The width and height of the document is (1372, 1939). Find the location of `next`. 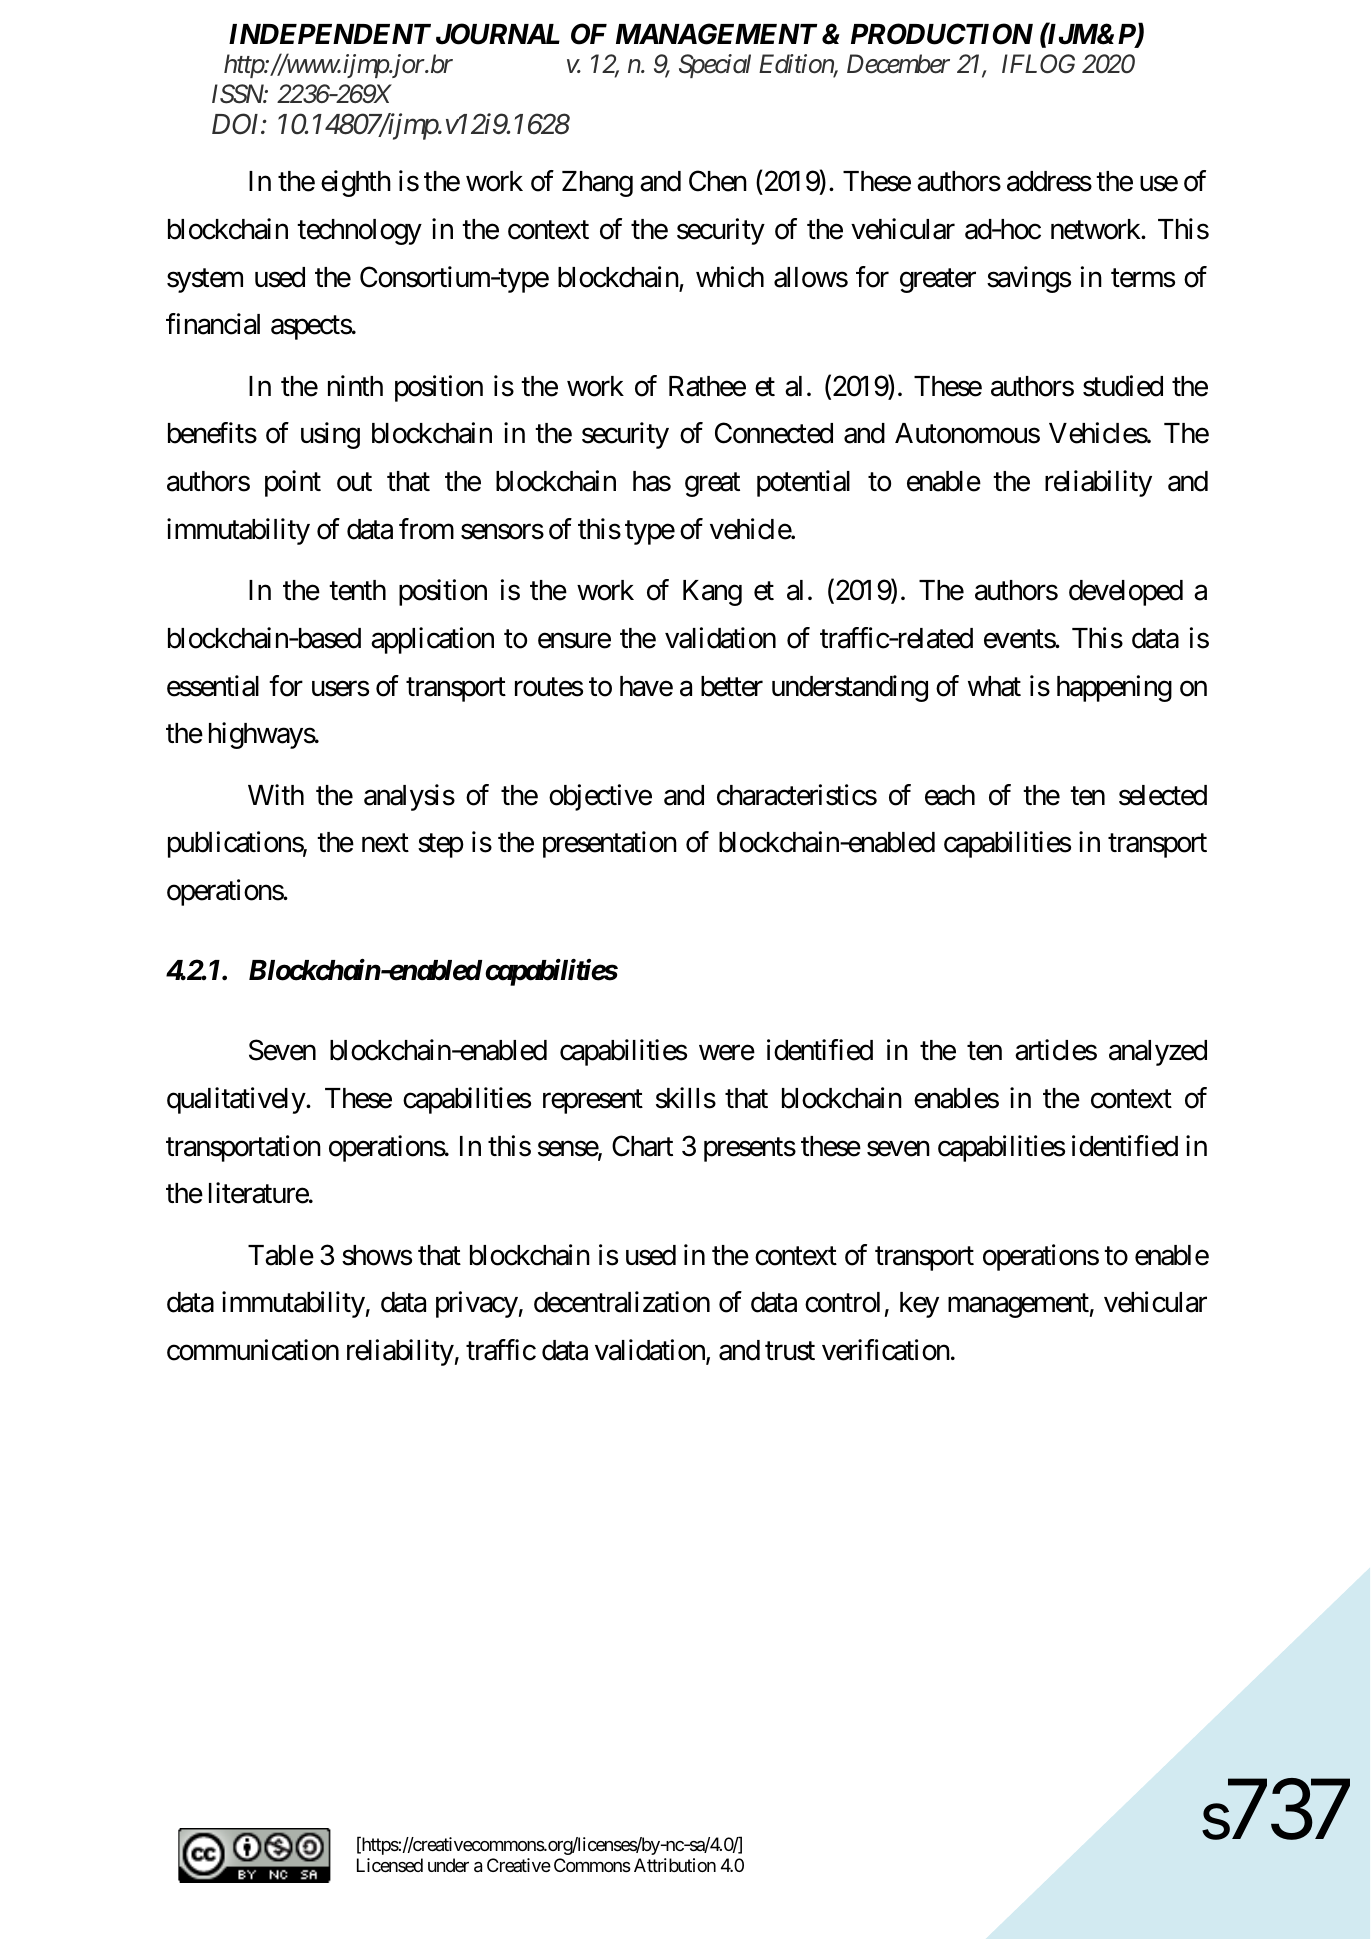

next is located at coordinates (385, 843).
